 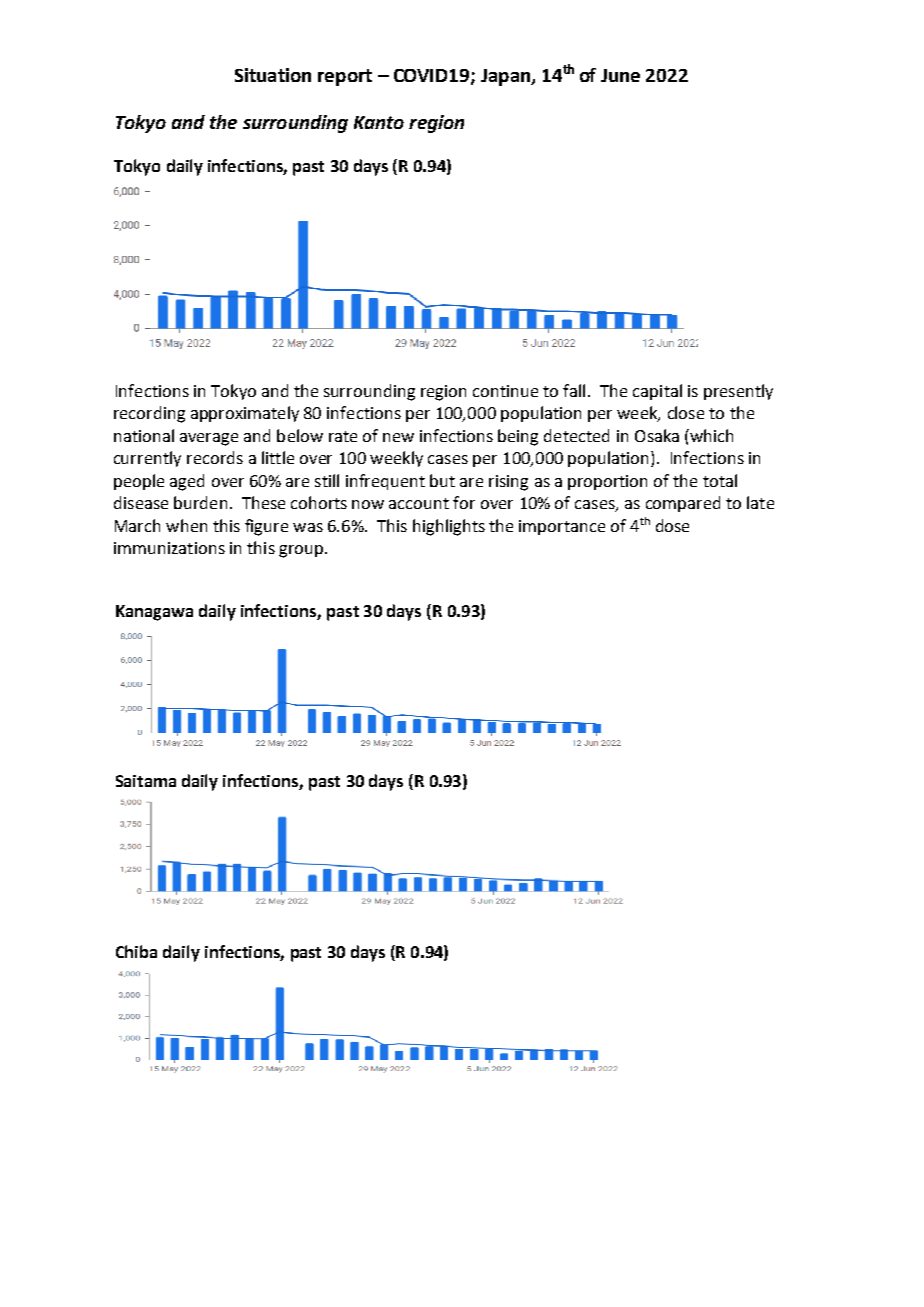 What do you see at coordinates (449, 527) in the screenshot?
I see `highlights` at bounding box center [449, 527].
